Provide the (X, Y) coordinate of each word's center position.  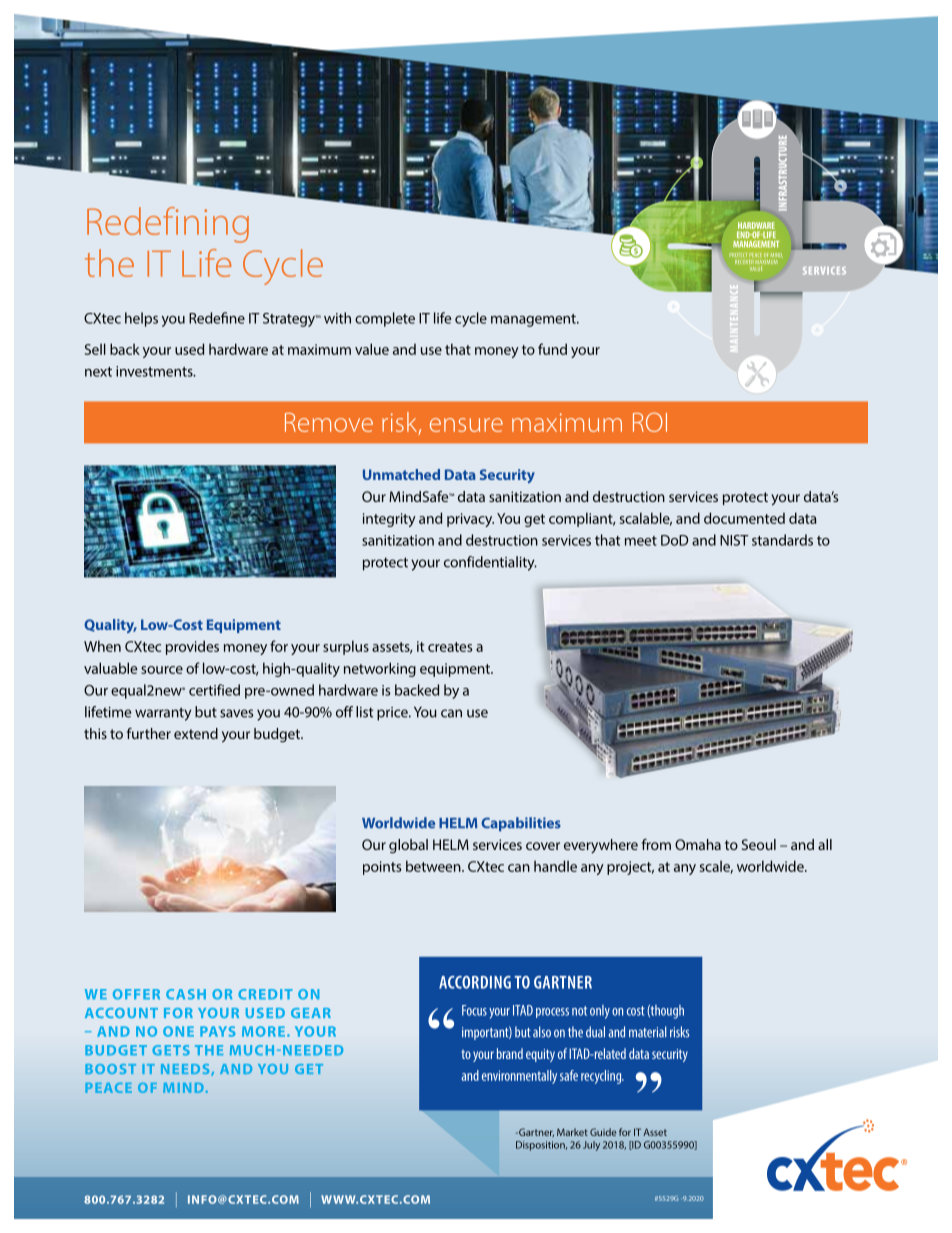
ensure (466, 425)
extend (196, 733)
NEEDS (186, 1070)
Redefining (168, 225)
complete (385, 319)
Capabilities (521, 824)
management (534, 320)
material (648, 1032)
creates (450, 647)
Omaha (698, 844)
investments (155, 371)
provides (192, 647)
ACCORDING (475, 982)
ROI (650, 422)
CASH (186, 994)
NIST (734, 540)
